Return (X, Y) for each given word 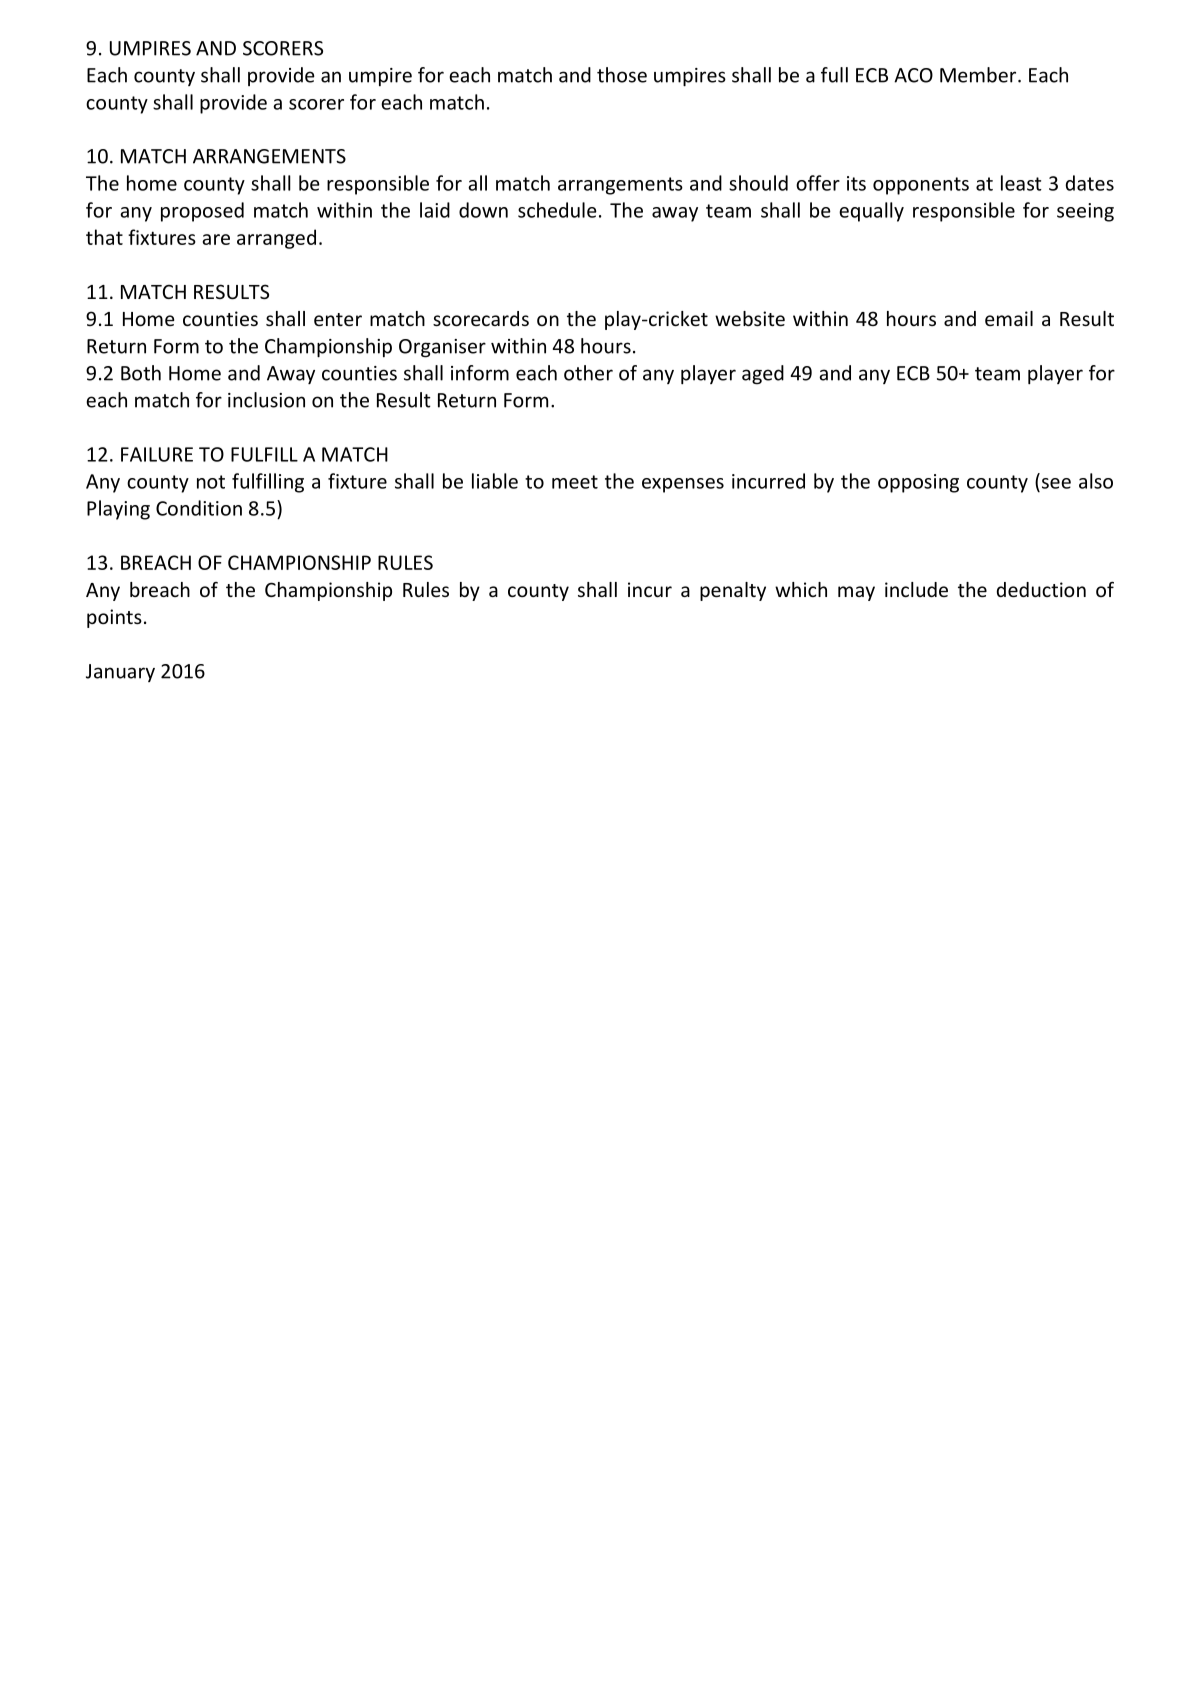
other (588, 373)
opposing (918, 483)
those (622, 75)
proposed (202, 212)
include (916, 589)
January (120, 673)
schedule (557, 210)
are (216, 239)
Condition (199, 508)
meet (575, 482)
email (1009, 318)
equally (871, 212)
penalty (733, 591)
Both (141, 373)
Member (979, 75)
